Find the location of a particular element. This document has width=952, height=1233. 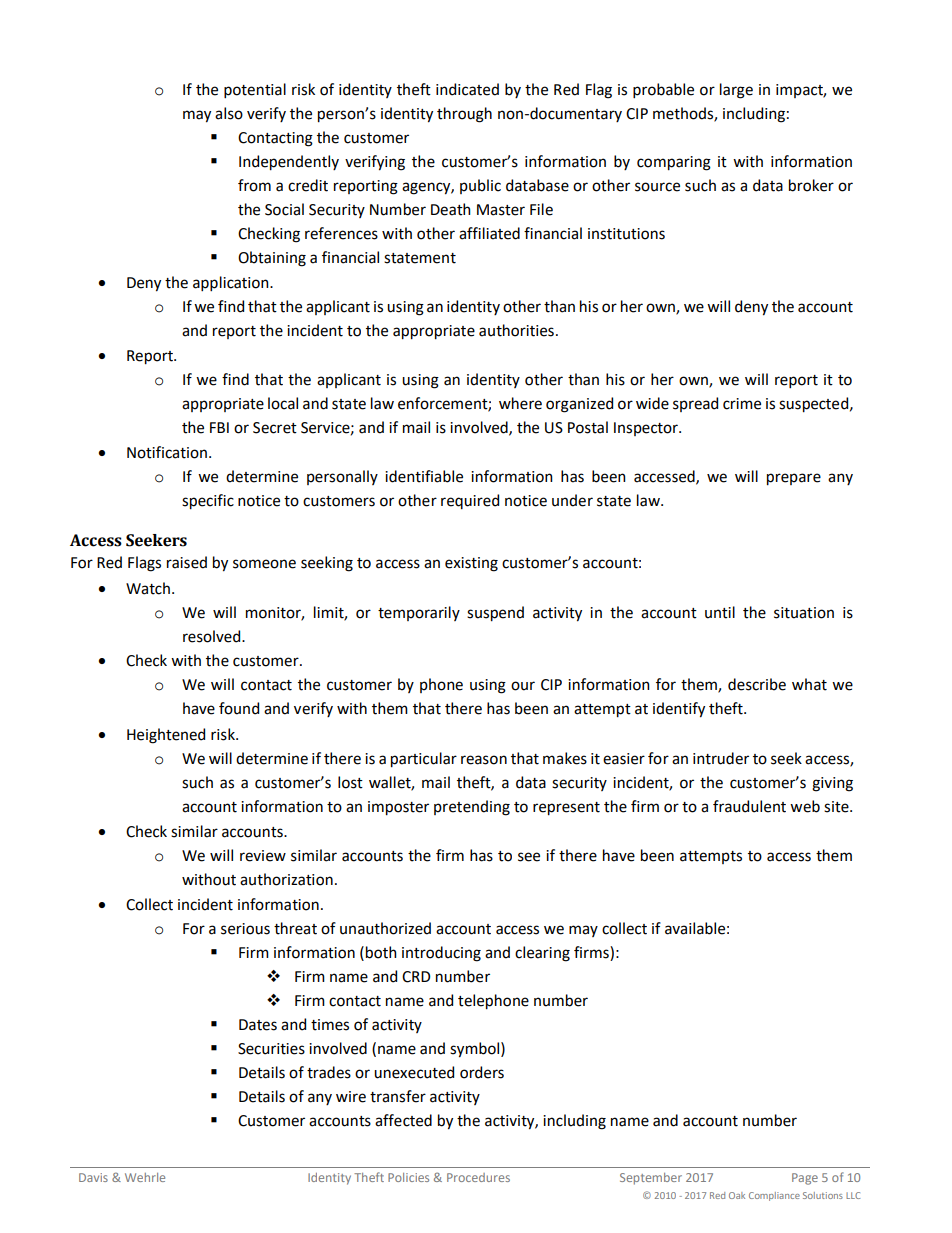

Davis is located at coordinates (93, 1177).
